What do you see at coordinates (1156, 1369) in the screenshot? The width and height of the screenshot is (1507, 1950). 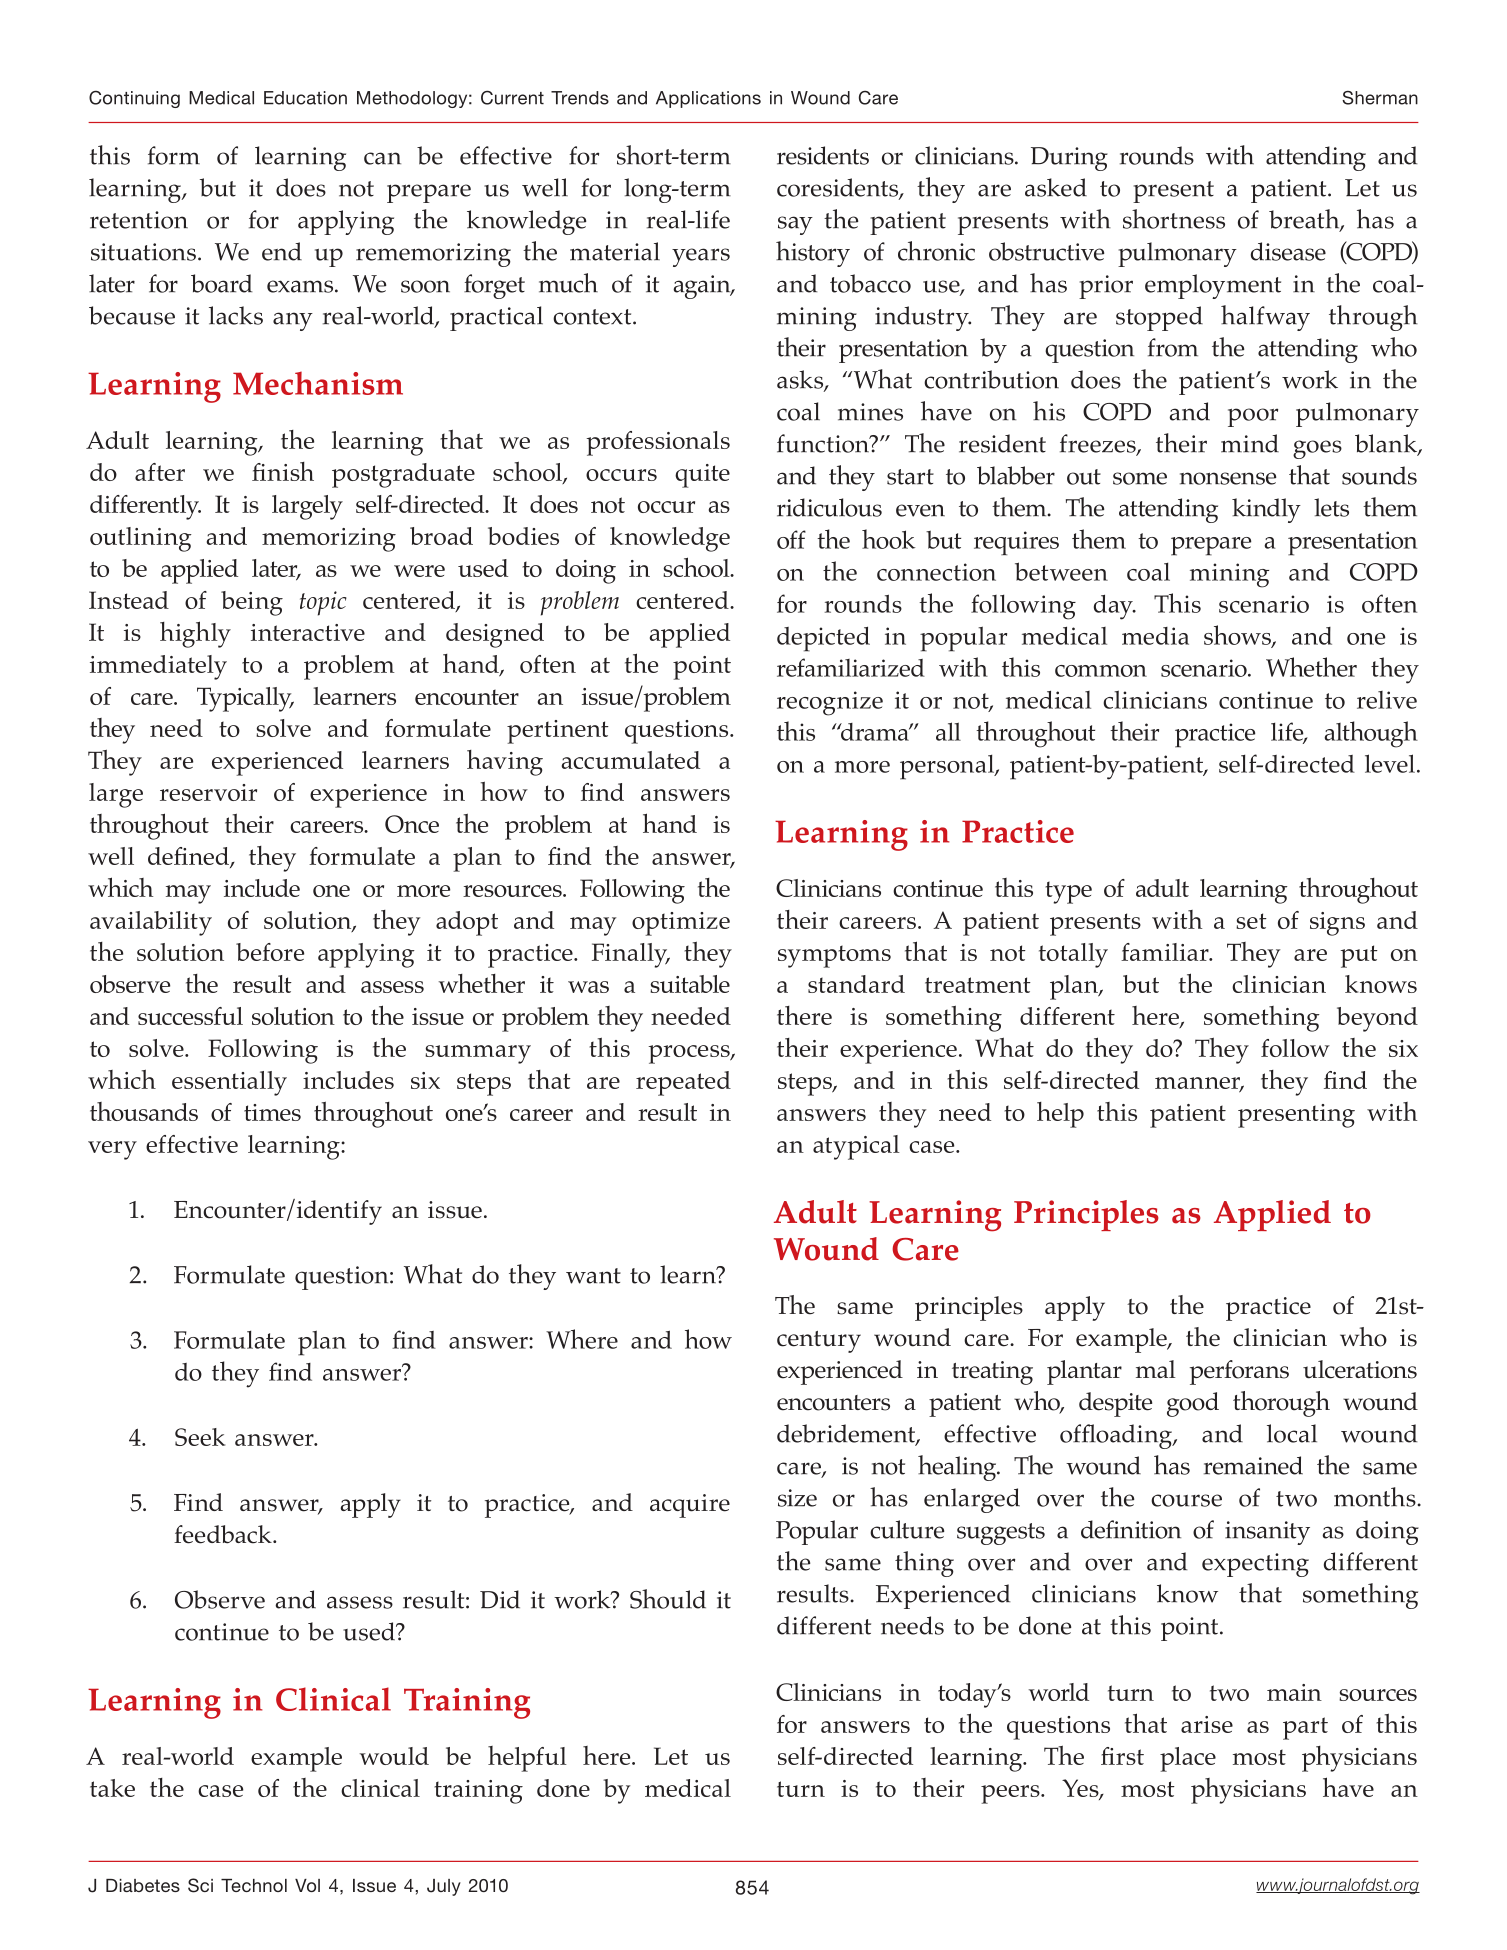 I see `mal` at bounding box center [1156, 1369].
